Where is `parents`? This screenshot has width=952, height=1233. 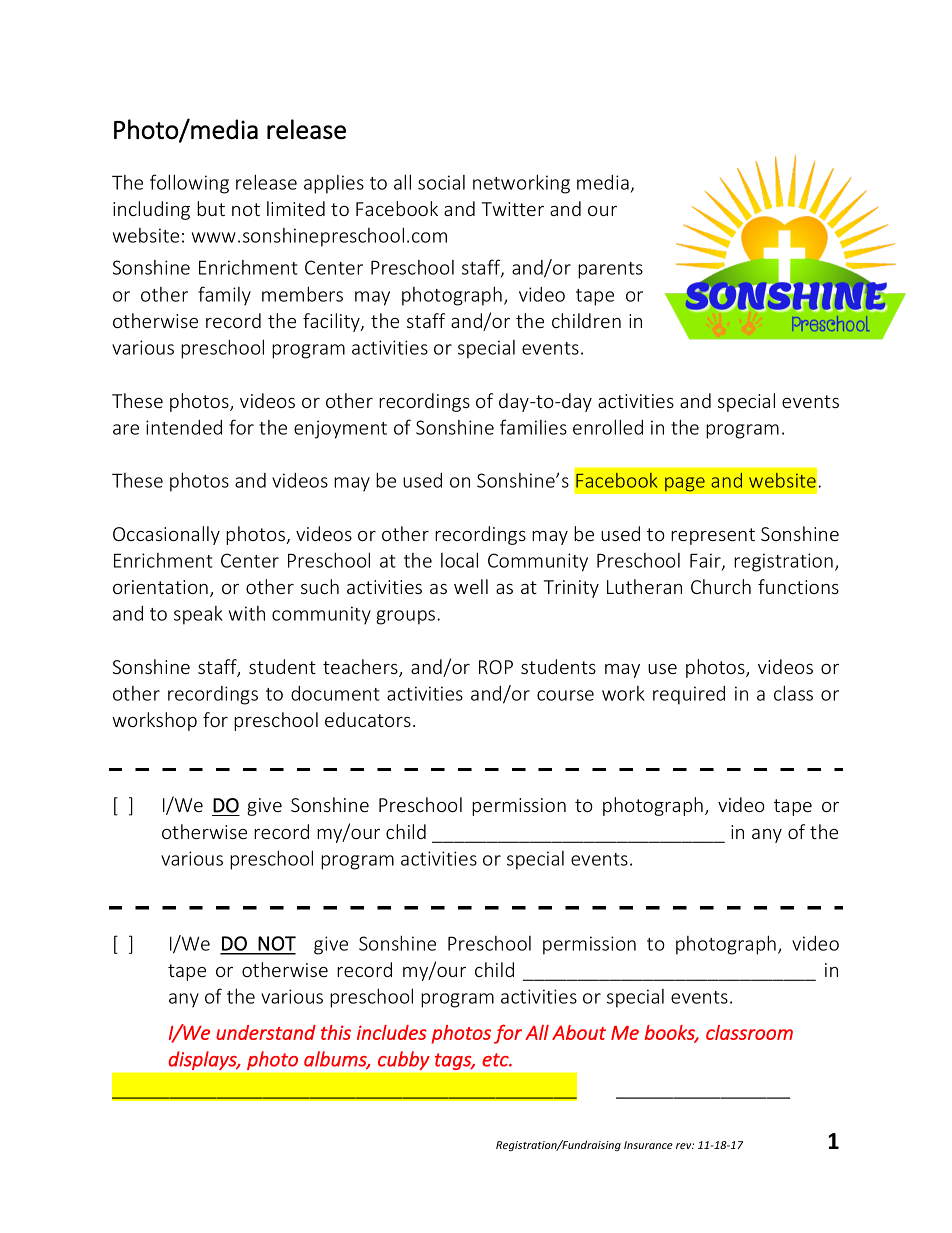 parents is located at coordinates (610, 270).
